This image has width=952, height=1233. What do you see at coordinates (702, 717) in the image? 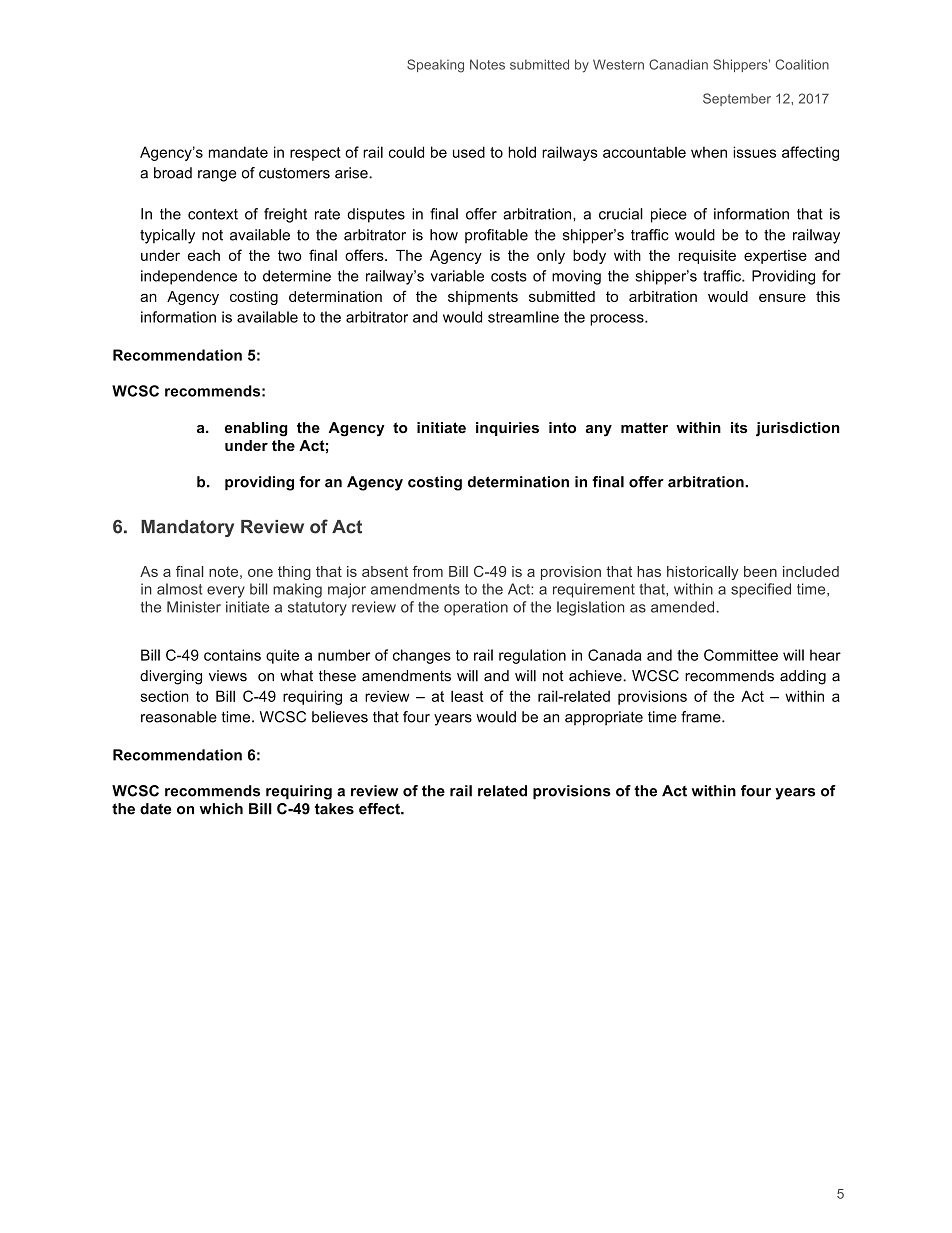
I see `frame` at bounding box center [702, 717].
